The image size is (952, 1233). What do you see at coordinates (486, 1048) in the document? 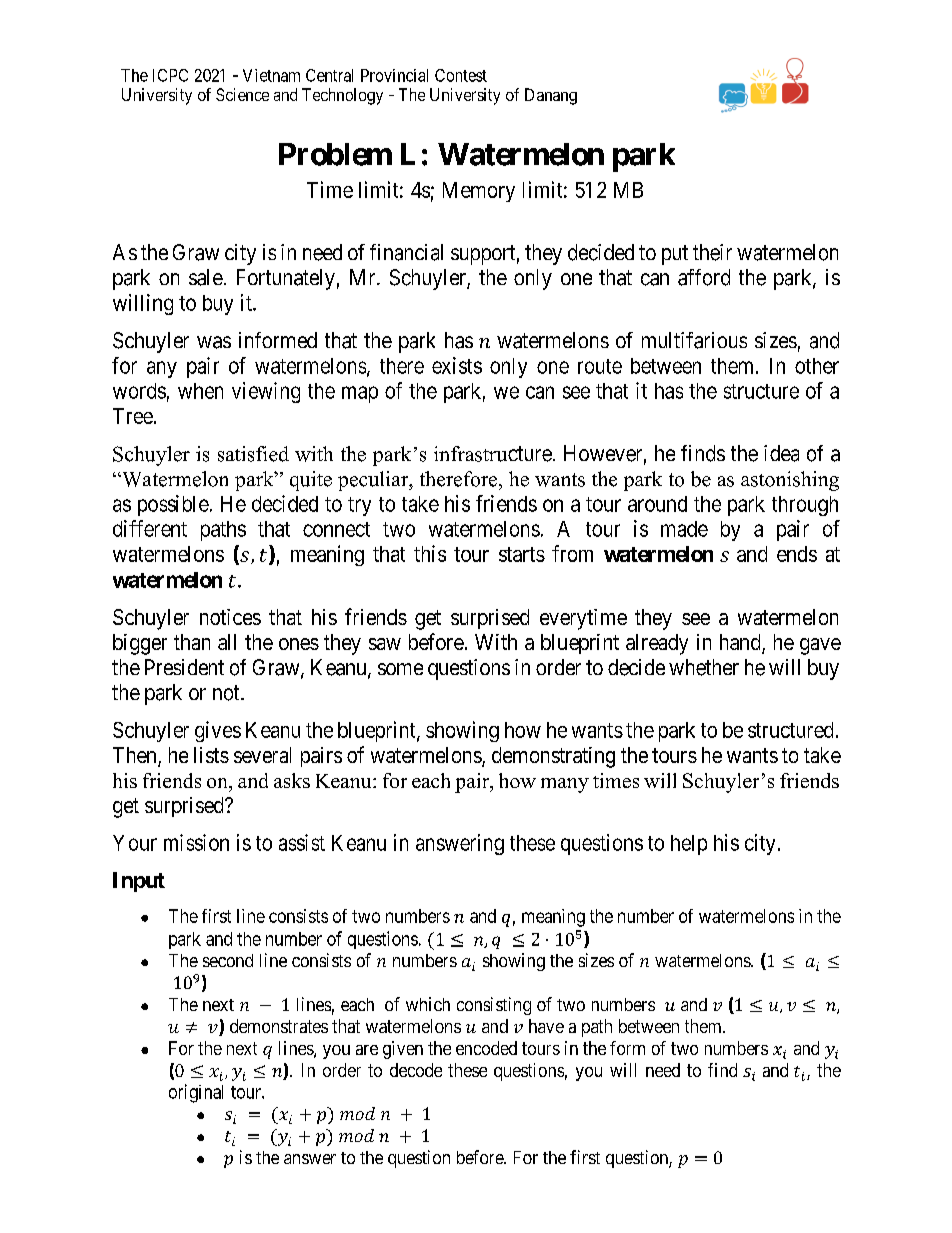
I see `encoded` at bounding box center [486, 1048].
